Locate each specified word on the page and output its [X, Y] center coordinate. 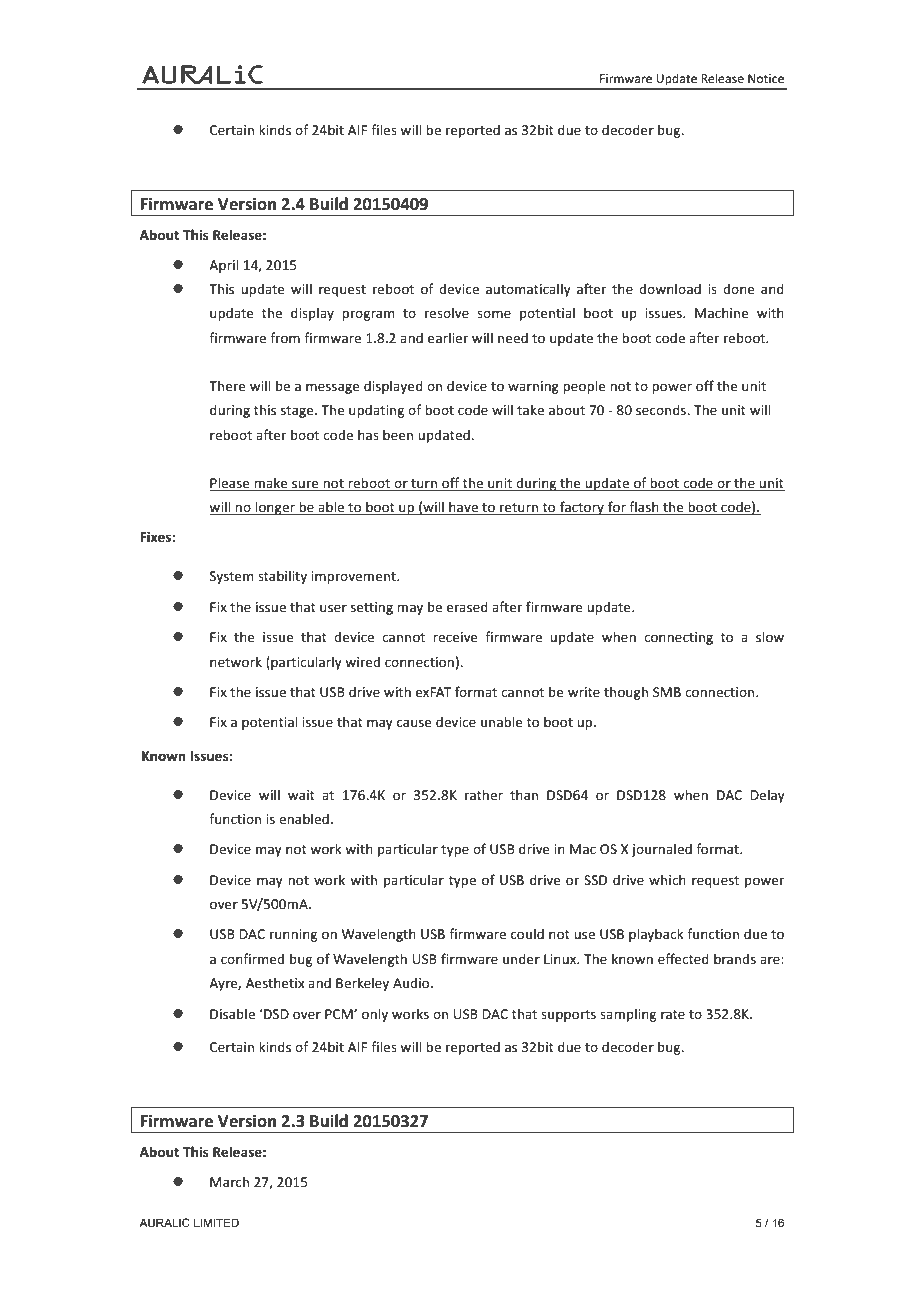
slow [770, 636]
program [368, 315]
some [494, 314]
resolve [447, 312]
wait [301, 795]
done [739, 288]
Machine [722, 312]
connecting [678, 638]
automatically [528, 290]
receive [455, 637]
